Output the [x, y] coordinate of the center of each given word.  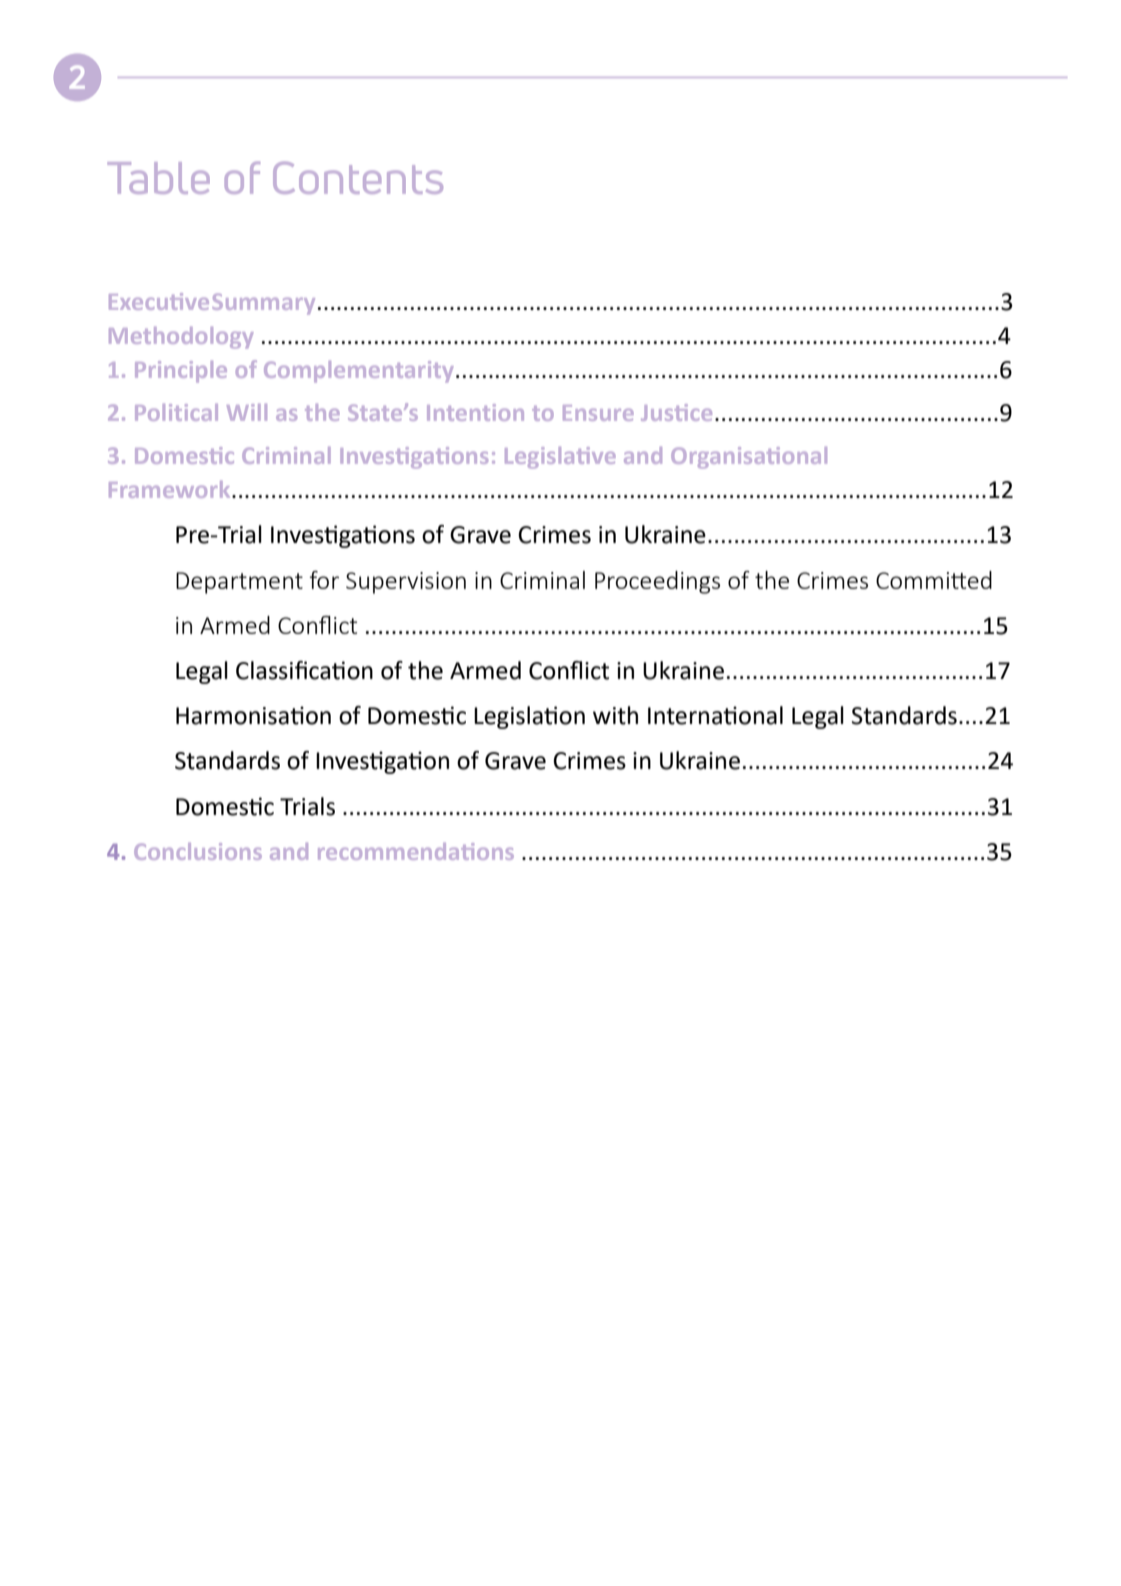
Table [159, 178]
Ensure [598, 413]
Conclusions [198, 851]
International [715, 715]
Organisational [749, 458]
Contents [358, 177]
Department [239, 583]
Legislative [560, 458]
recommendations [416, 851]
